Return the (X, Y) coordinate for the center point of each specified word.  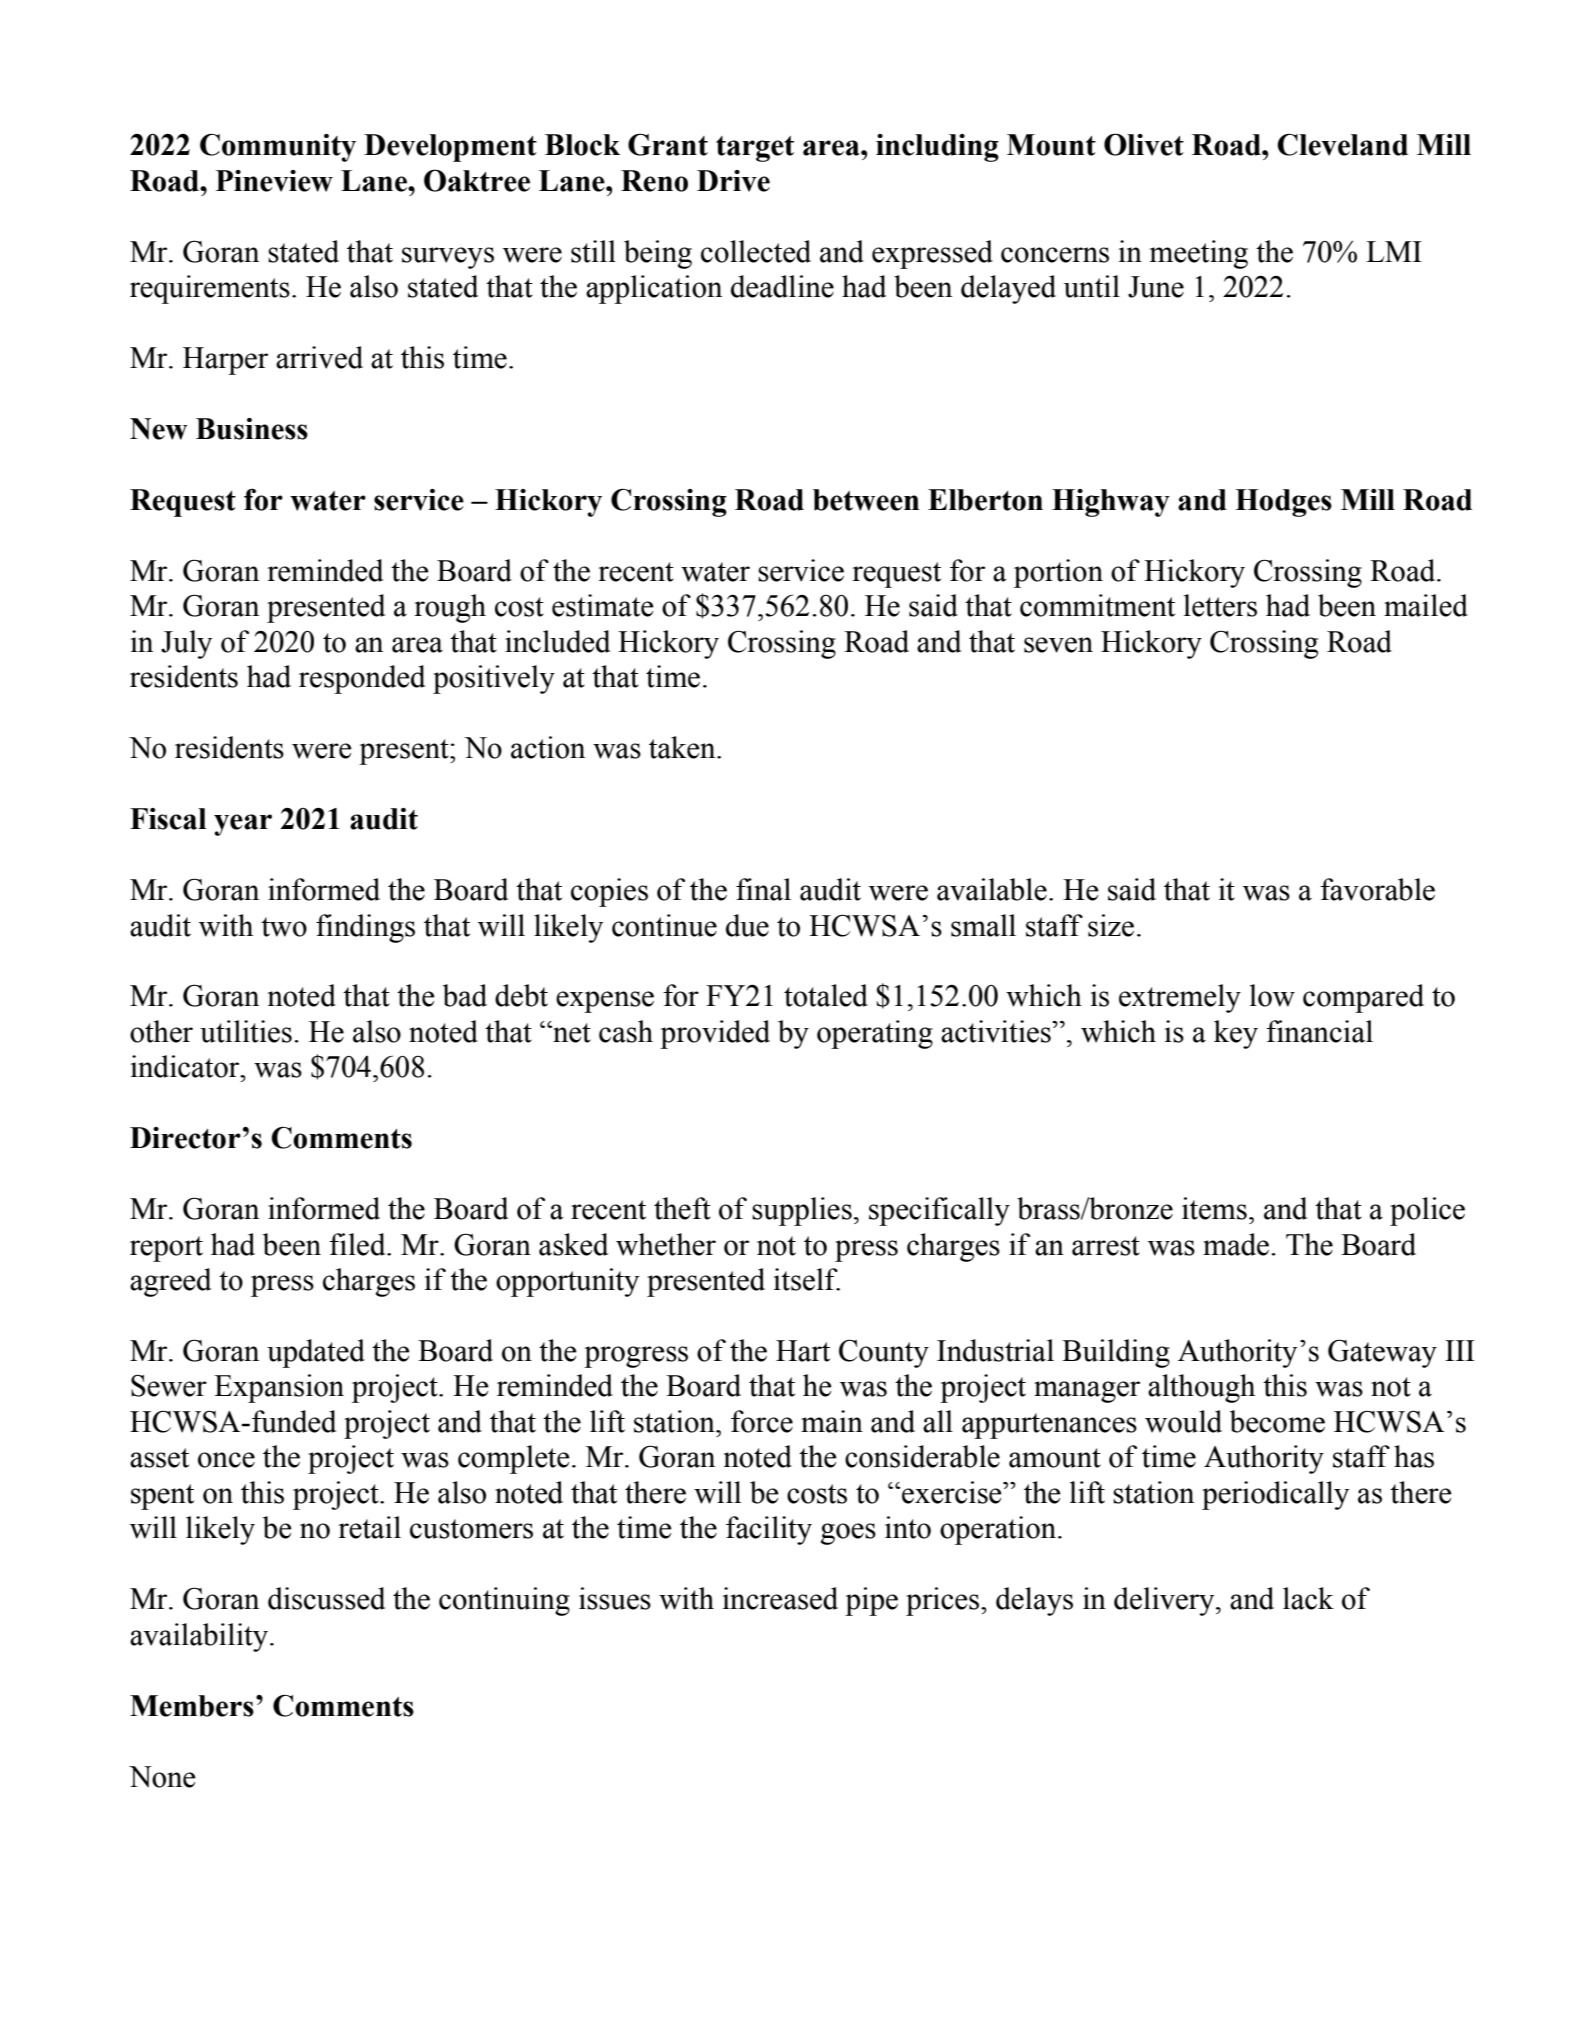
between (866, 500)
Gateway (1382, 1353)
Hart (803, 1351)
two (284, 927)
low (1272, 995)
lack (1308, 1598)
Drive (733, 181)
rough (450, 608)
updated (316, 1353)
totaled (826, 995)
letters (1220, 605)
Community (278, 147)
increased (780, 1598)
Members (192, 1706)
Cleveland (1342, 145)
